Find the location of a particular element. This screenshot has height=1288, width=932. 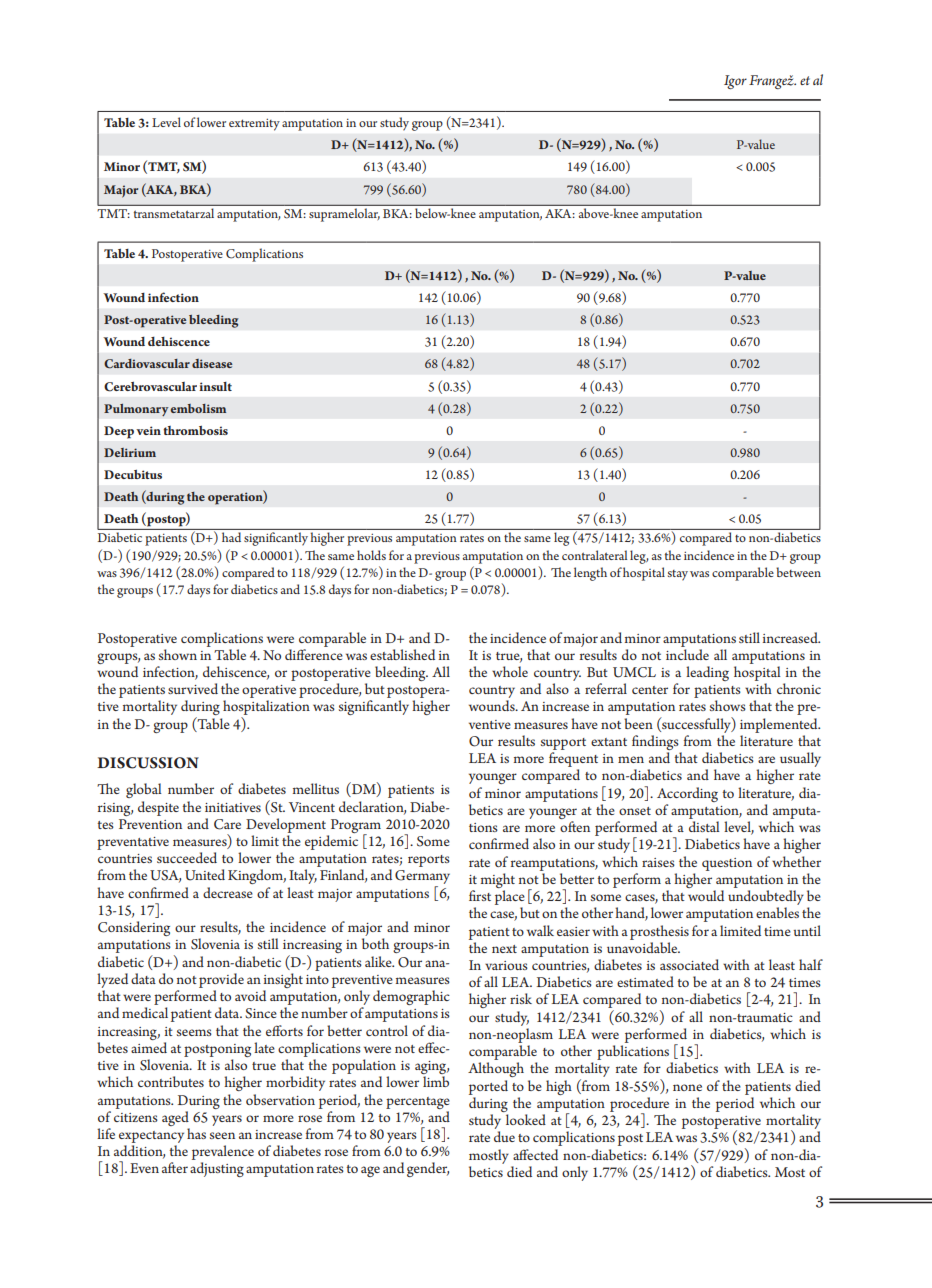

shown is located at coordinates (178, 654).
